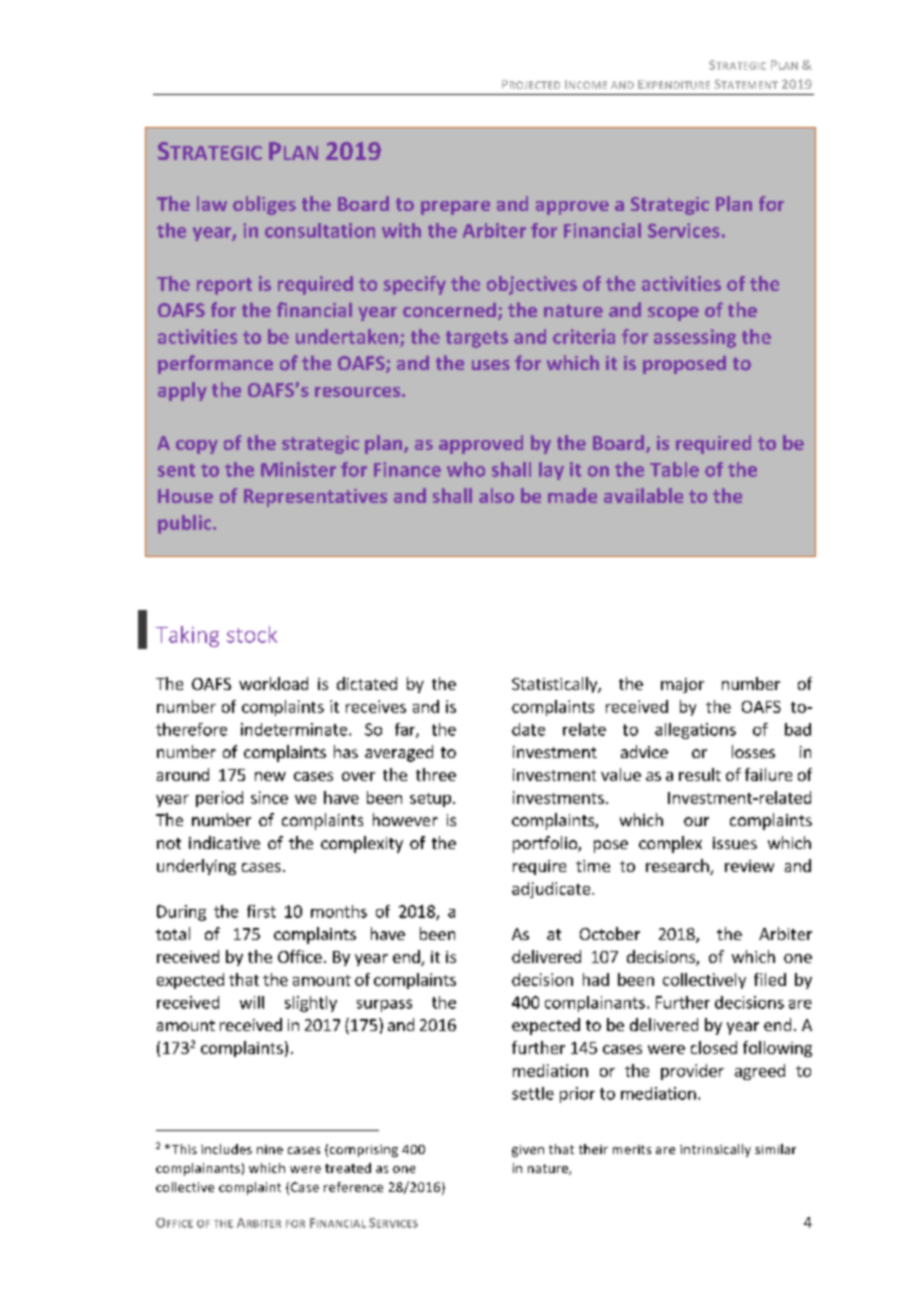 The image size is (924, 1308). Describe the element at coordinates (226, 1149) in the image. I see `includes` at that location.
